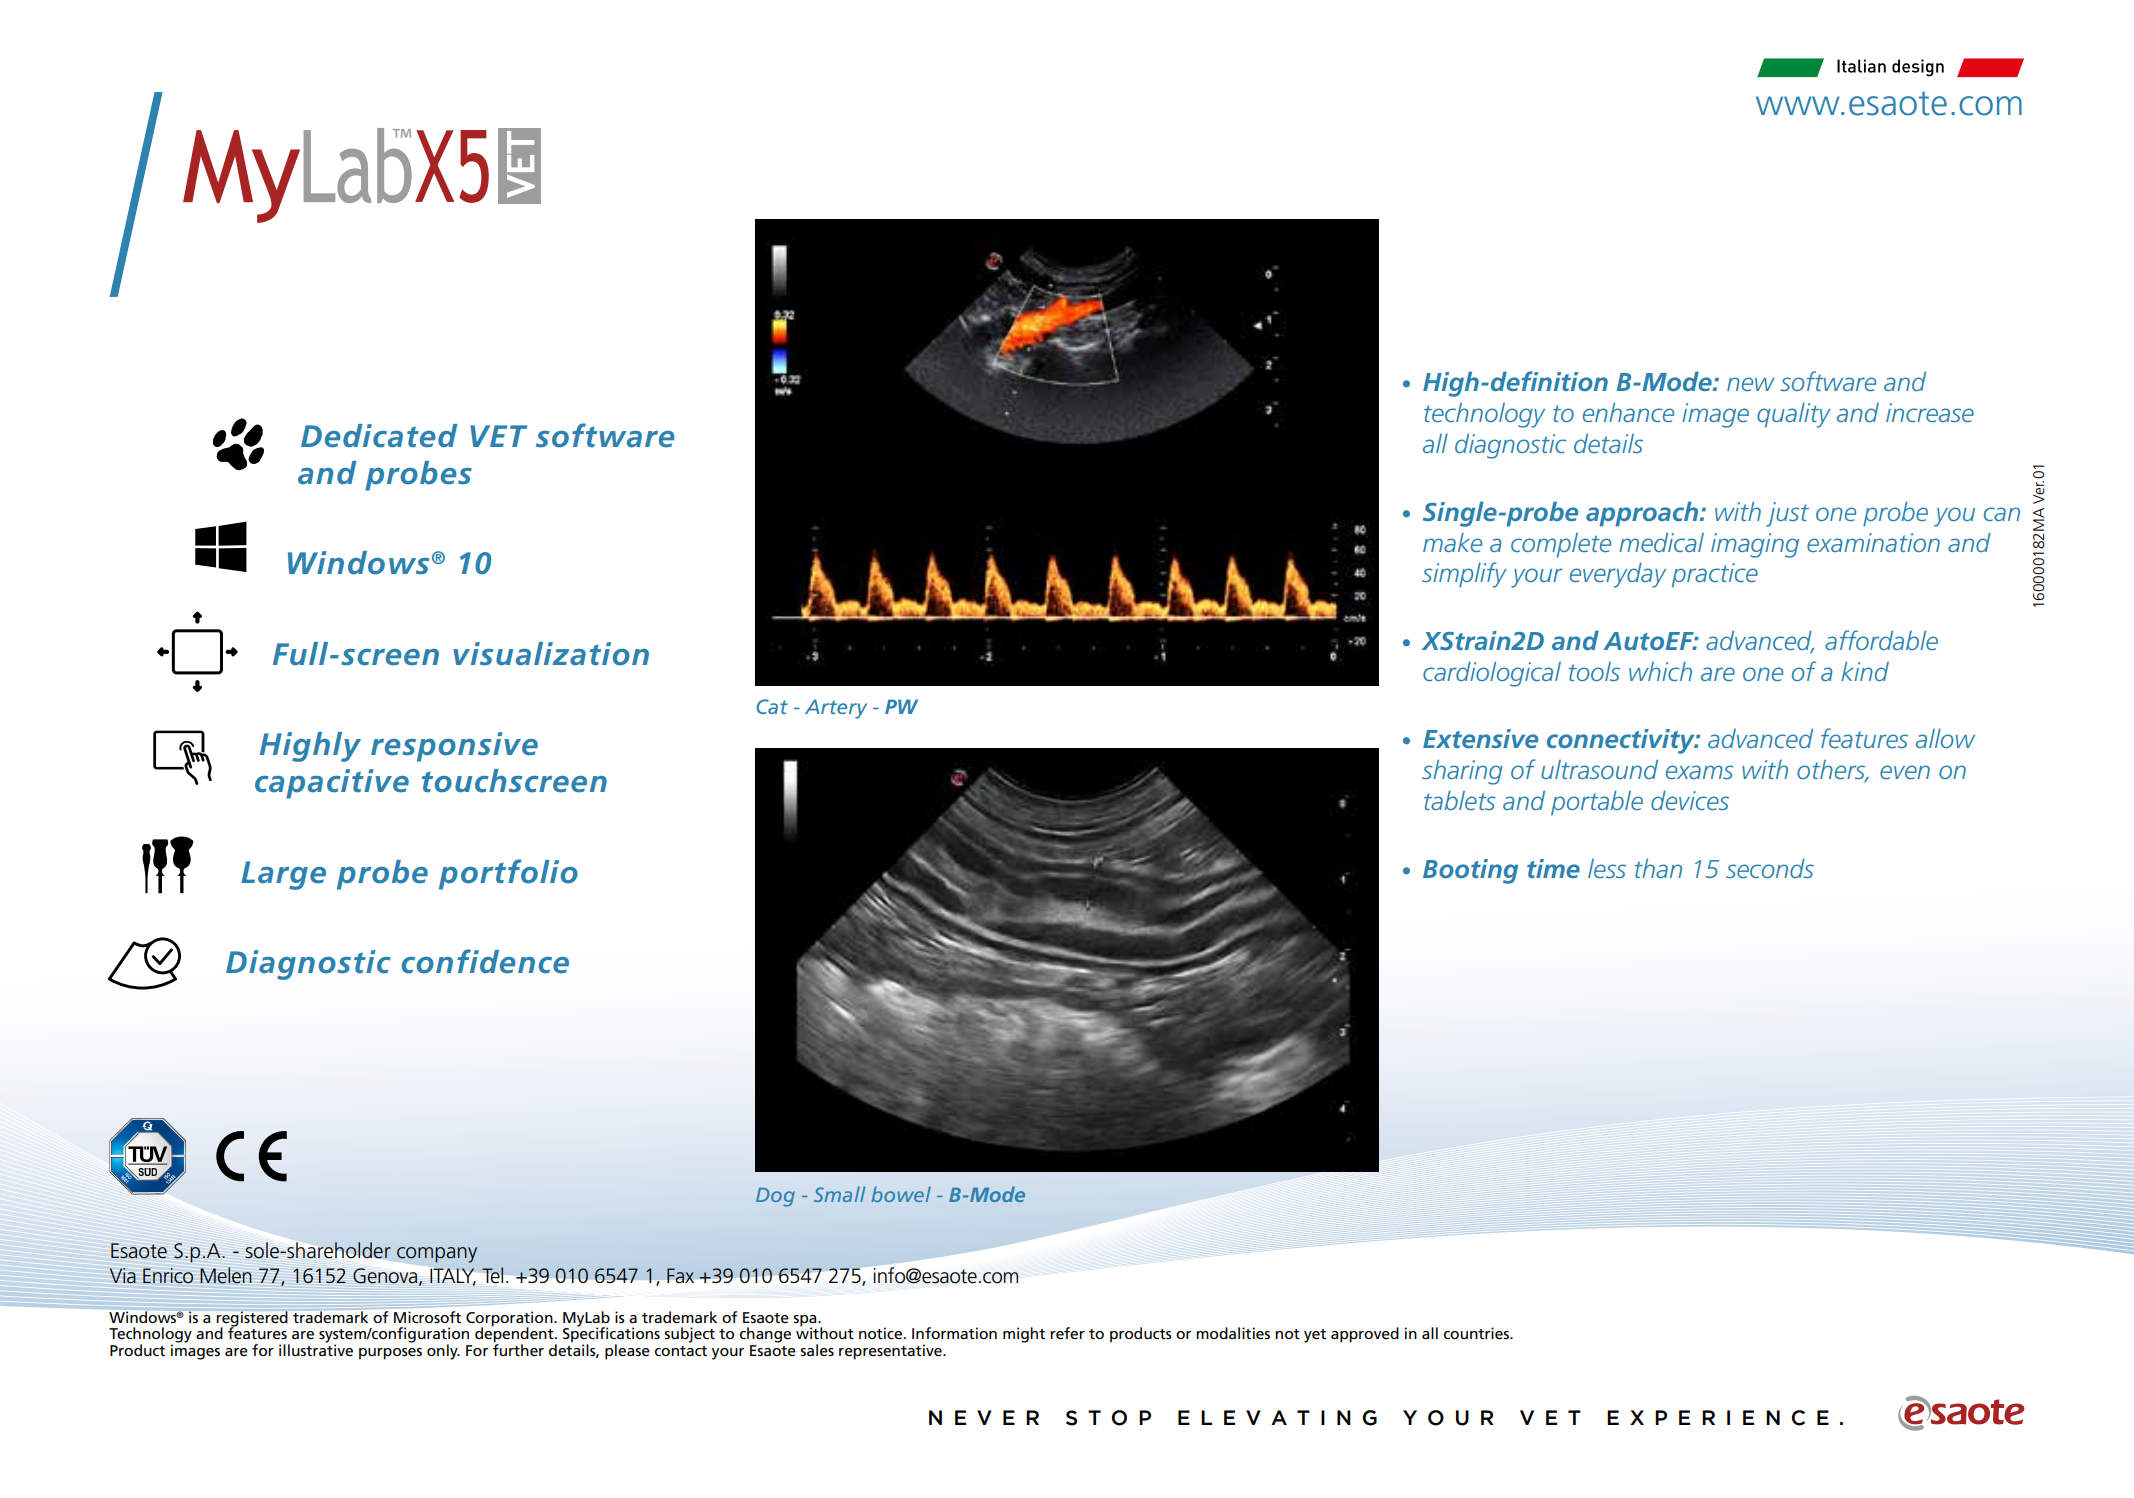 Image resolution: width=2134 pixels, height=1498 pixels. Describe the element at coordinates (1794, 415) in the screenshot. I see `quality` at that location.
